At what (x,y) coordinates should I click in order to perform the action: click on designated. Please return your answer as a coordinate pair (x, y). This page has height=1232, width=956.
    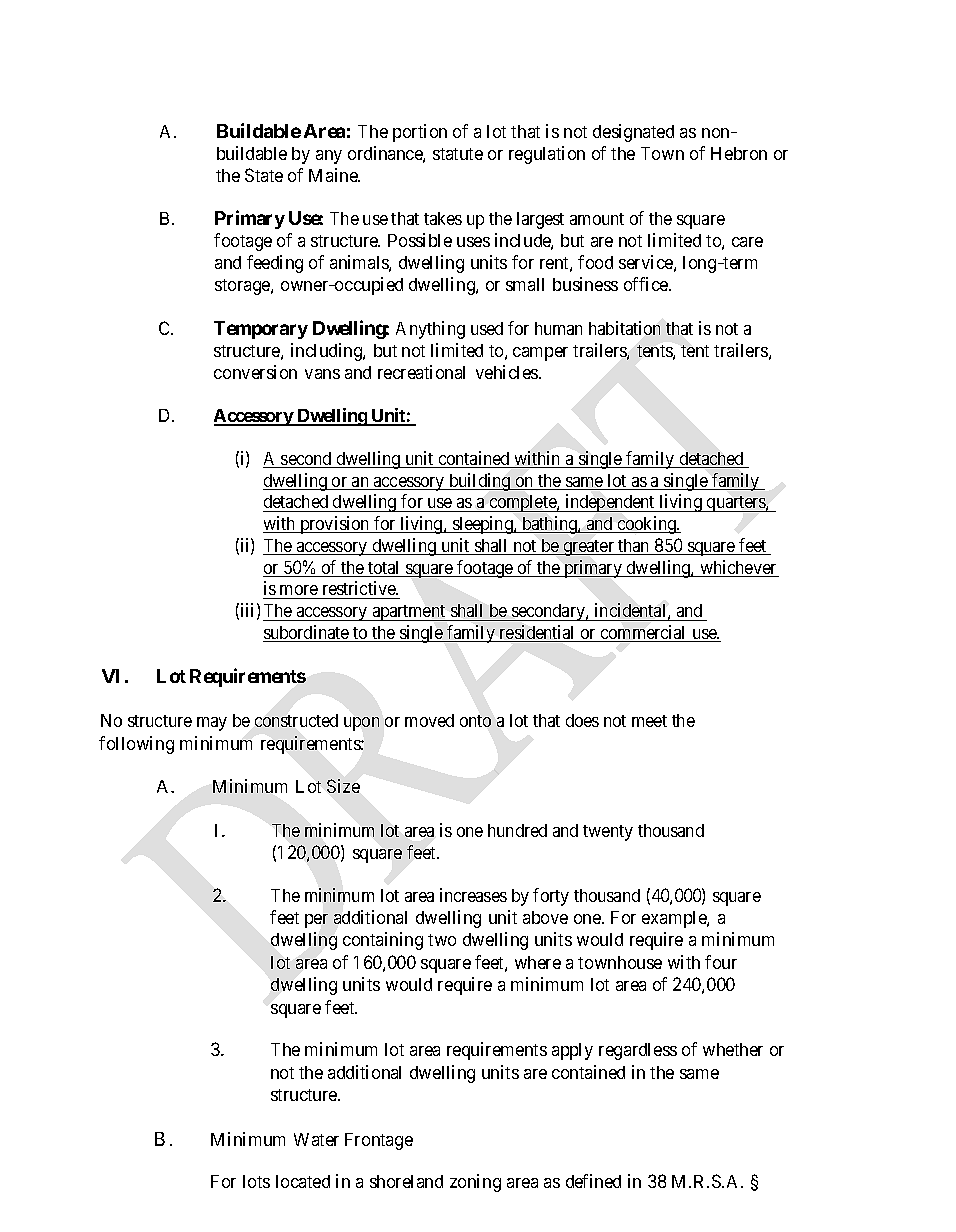
    Looking at the image, I should click on (633, 133).
